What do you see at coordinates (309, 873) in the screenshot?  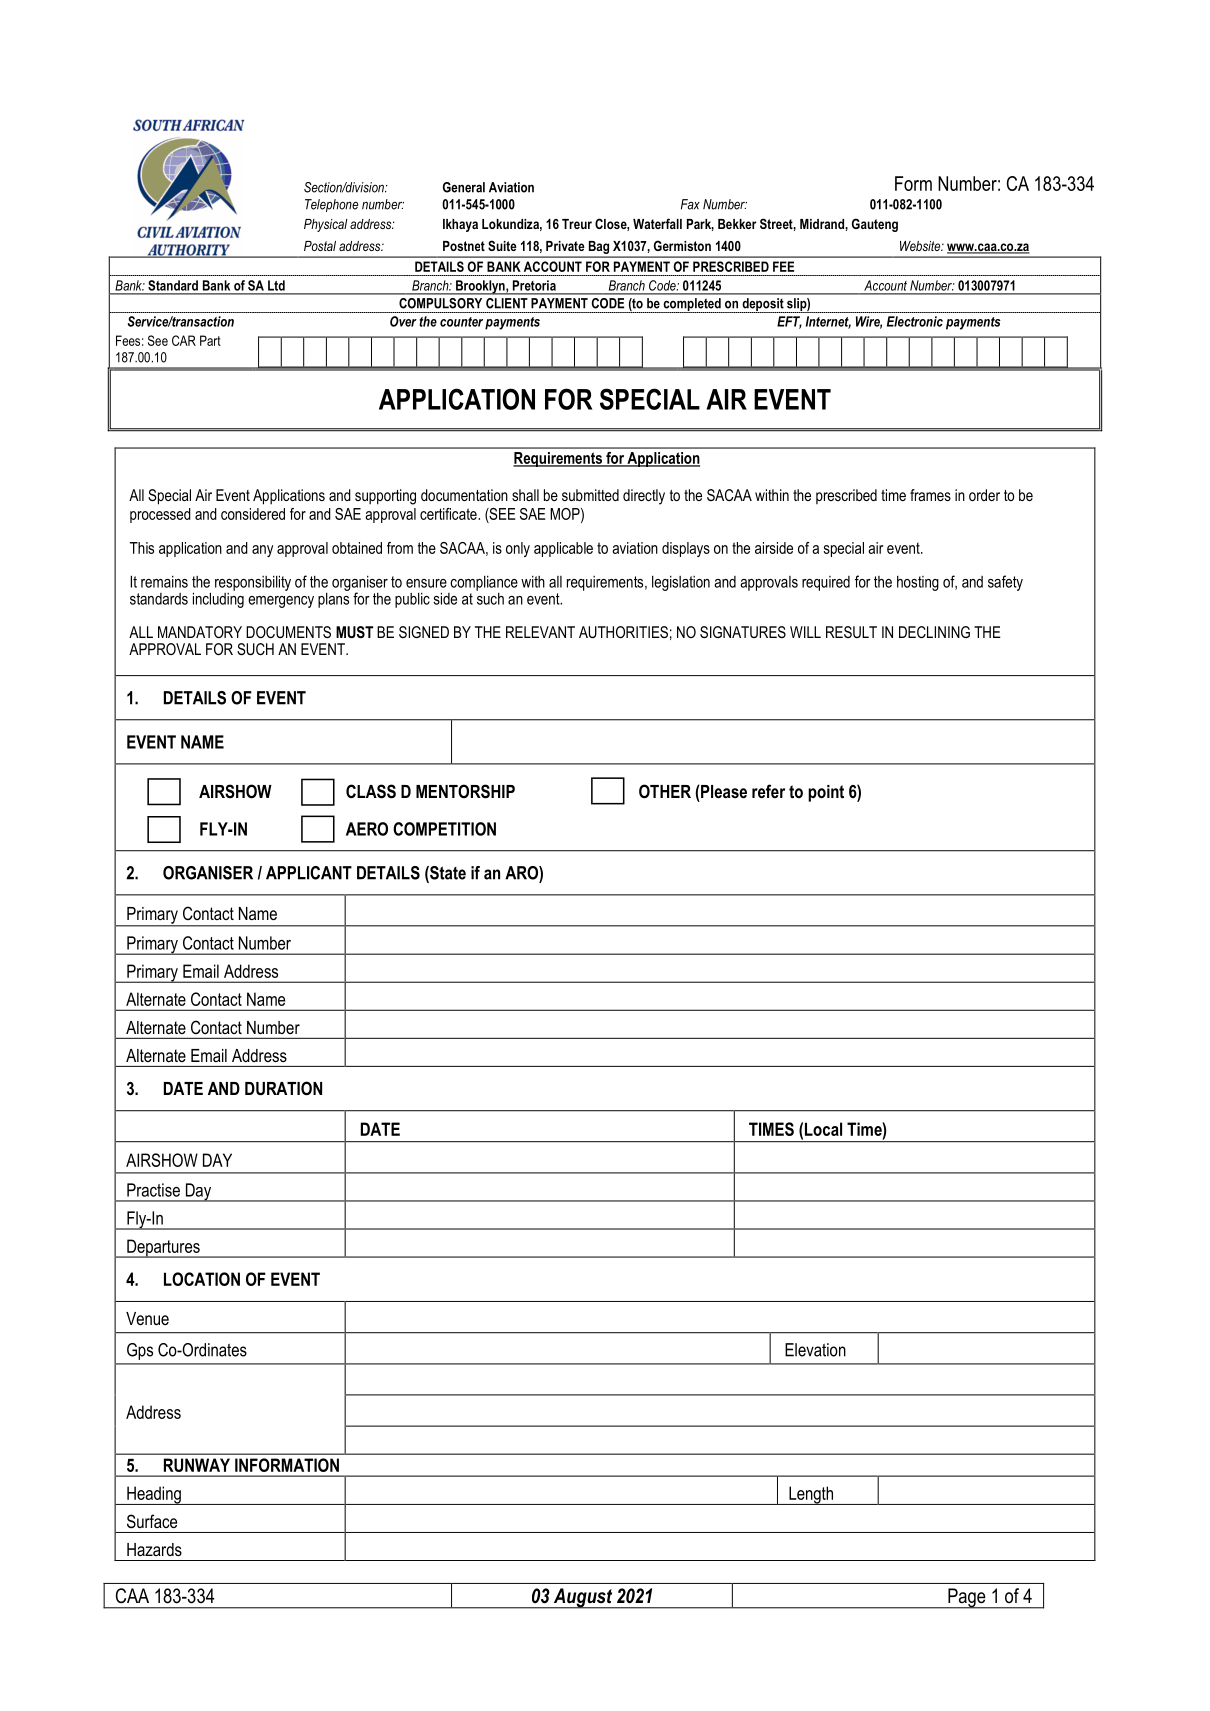 I see `APPLICANT` at bounding box center [309, 873].
